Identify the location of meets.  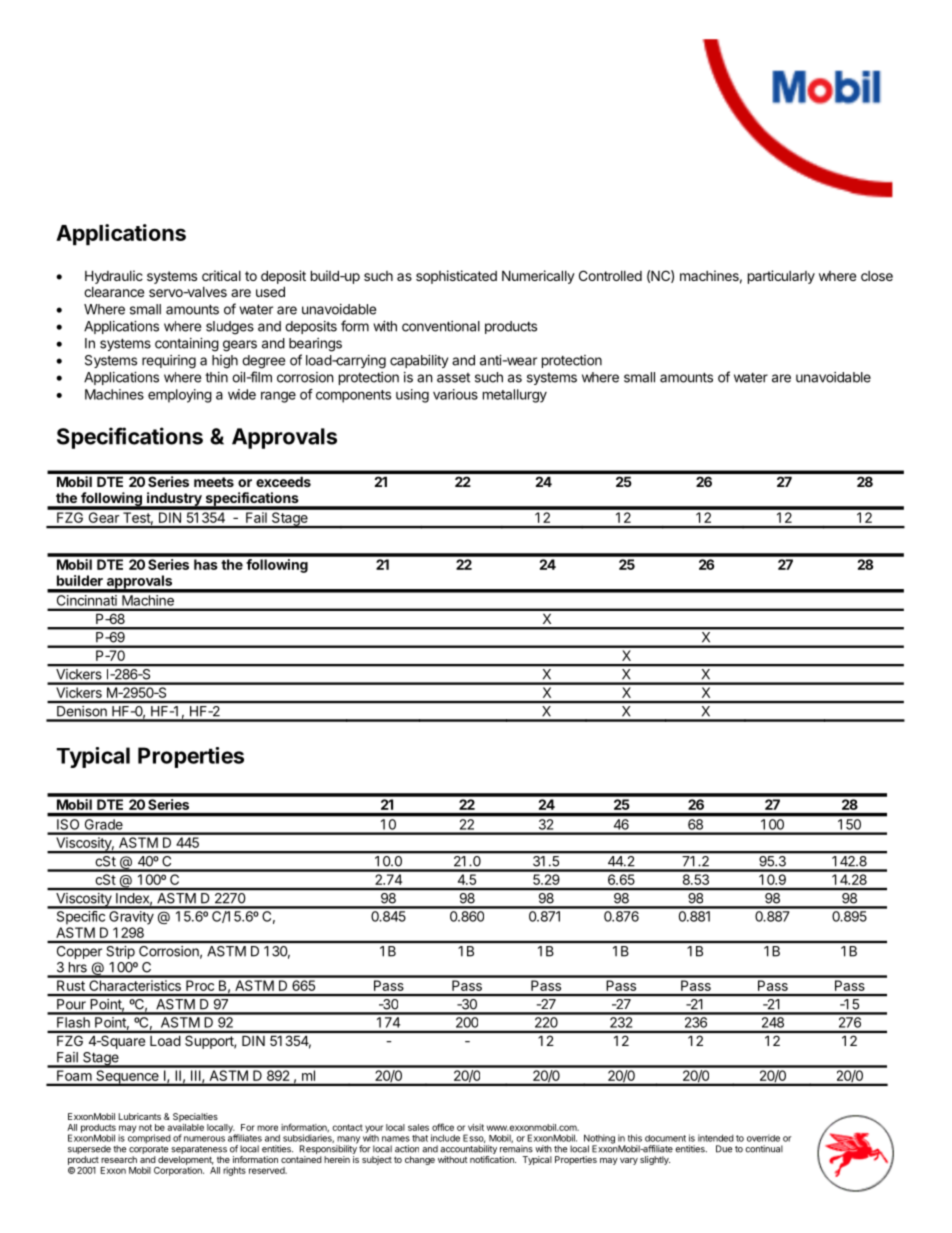
(214, 482).
